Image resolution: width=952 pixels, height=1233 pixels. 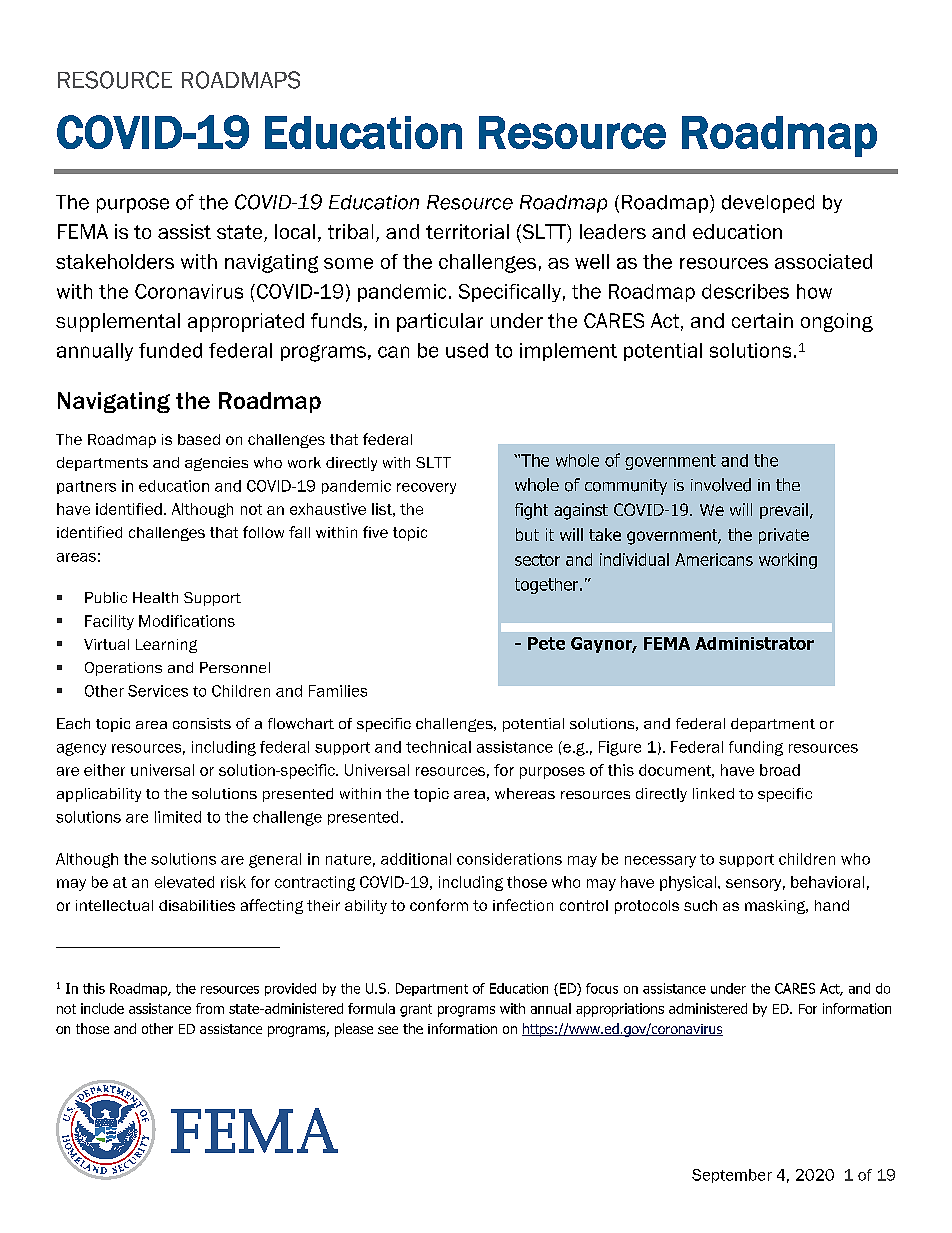 I want to click on developed, so click(x=768, y=204).
